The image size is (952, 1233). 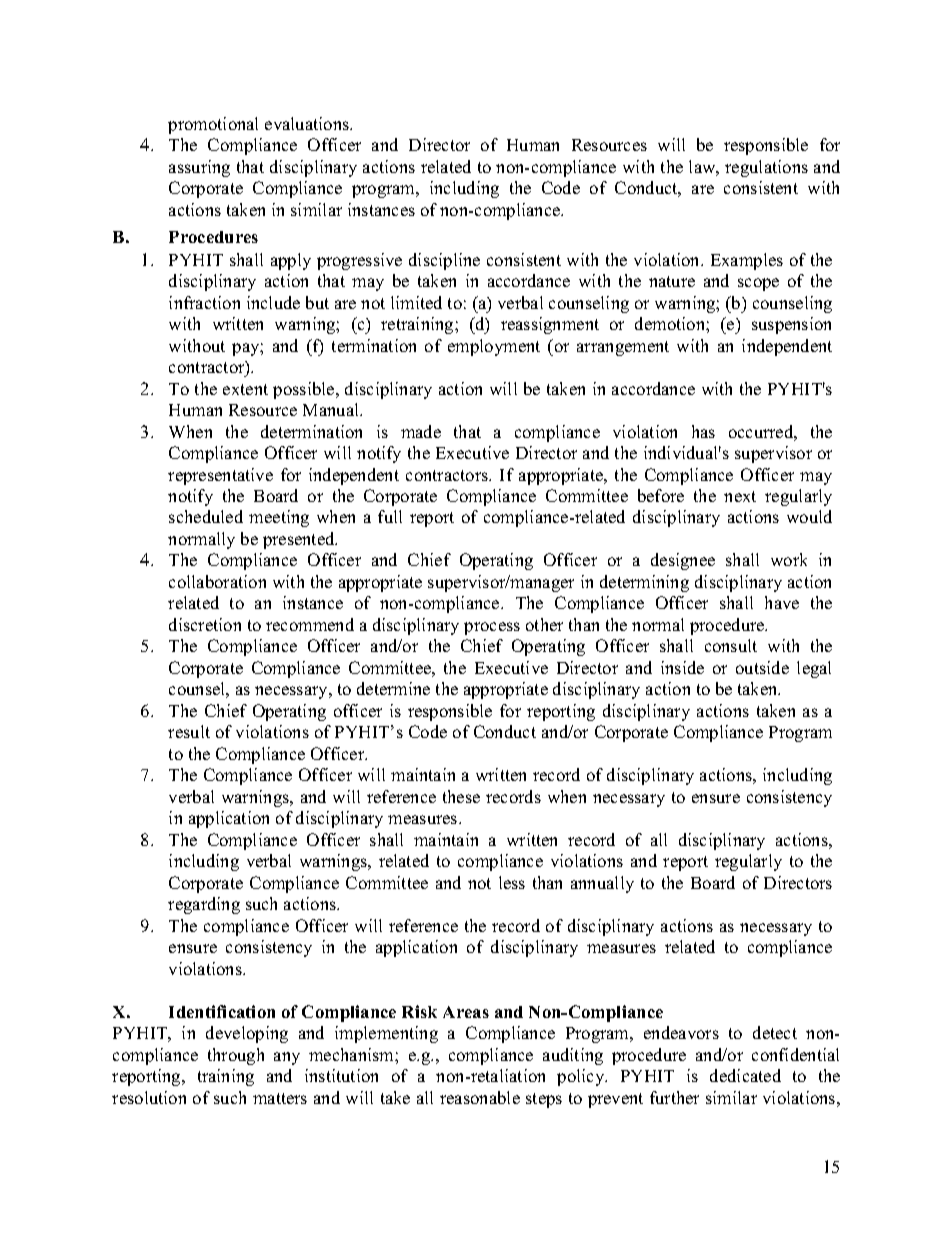 I want to click on reasonable, so click(x=480, y=1097).
